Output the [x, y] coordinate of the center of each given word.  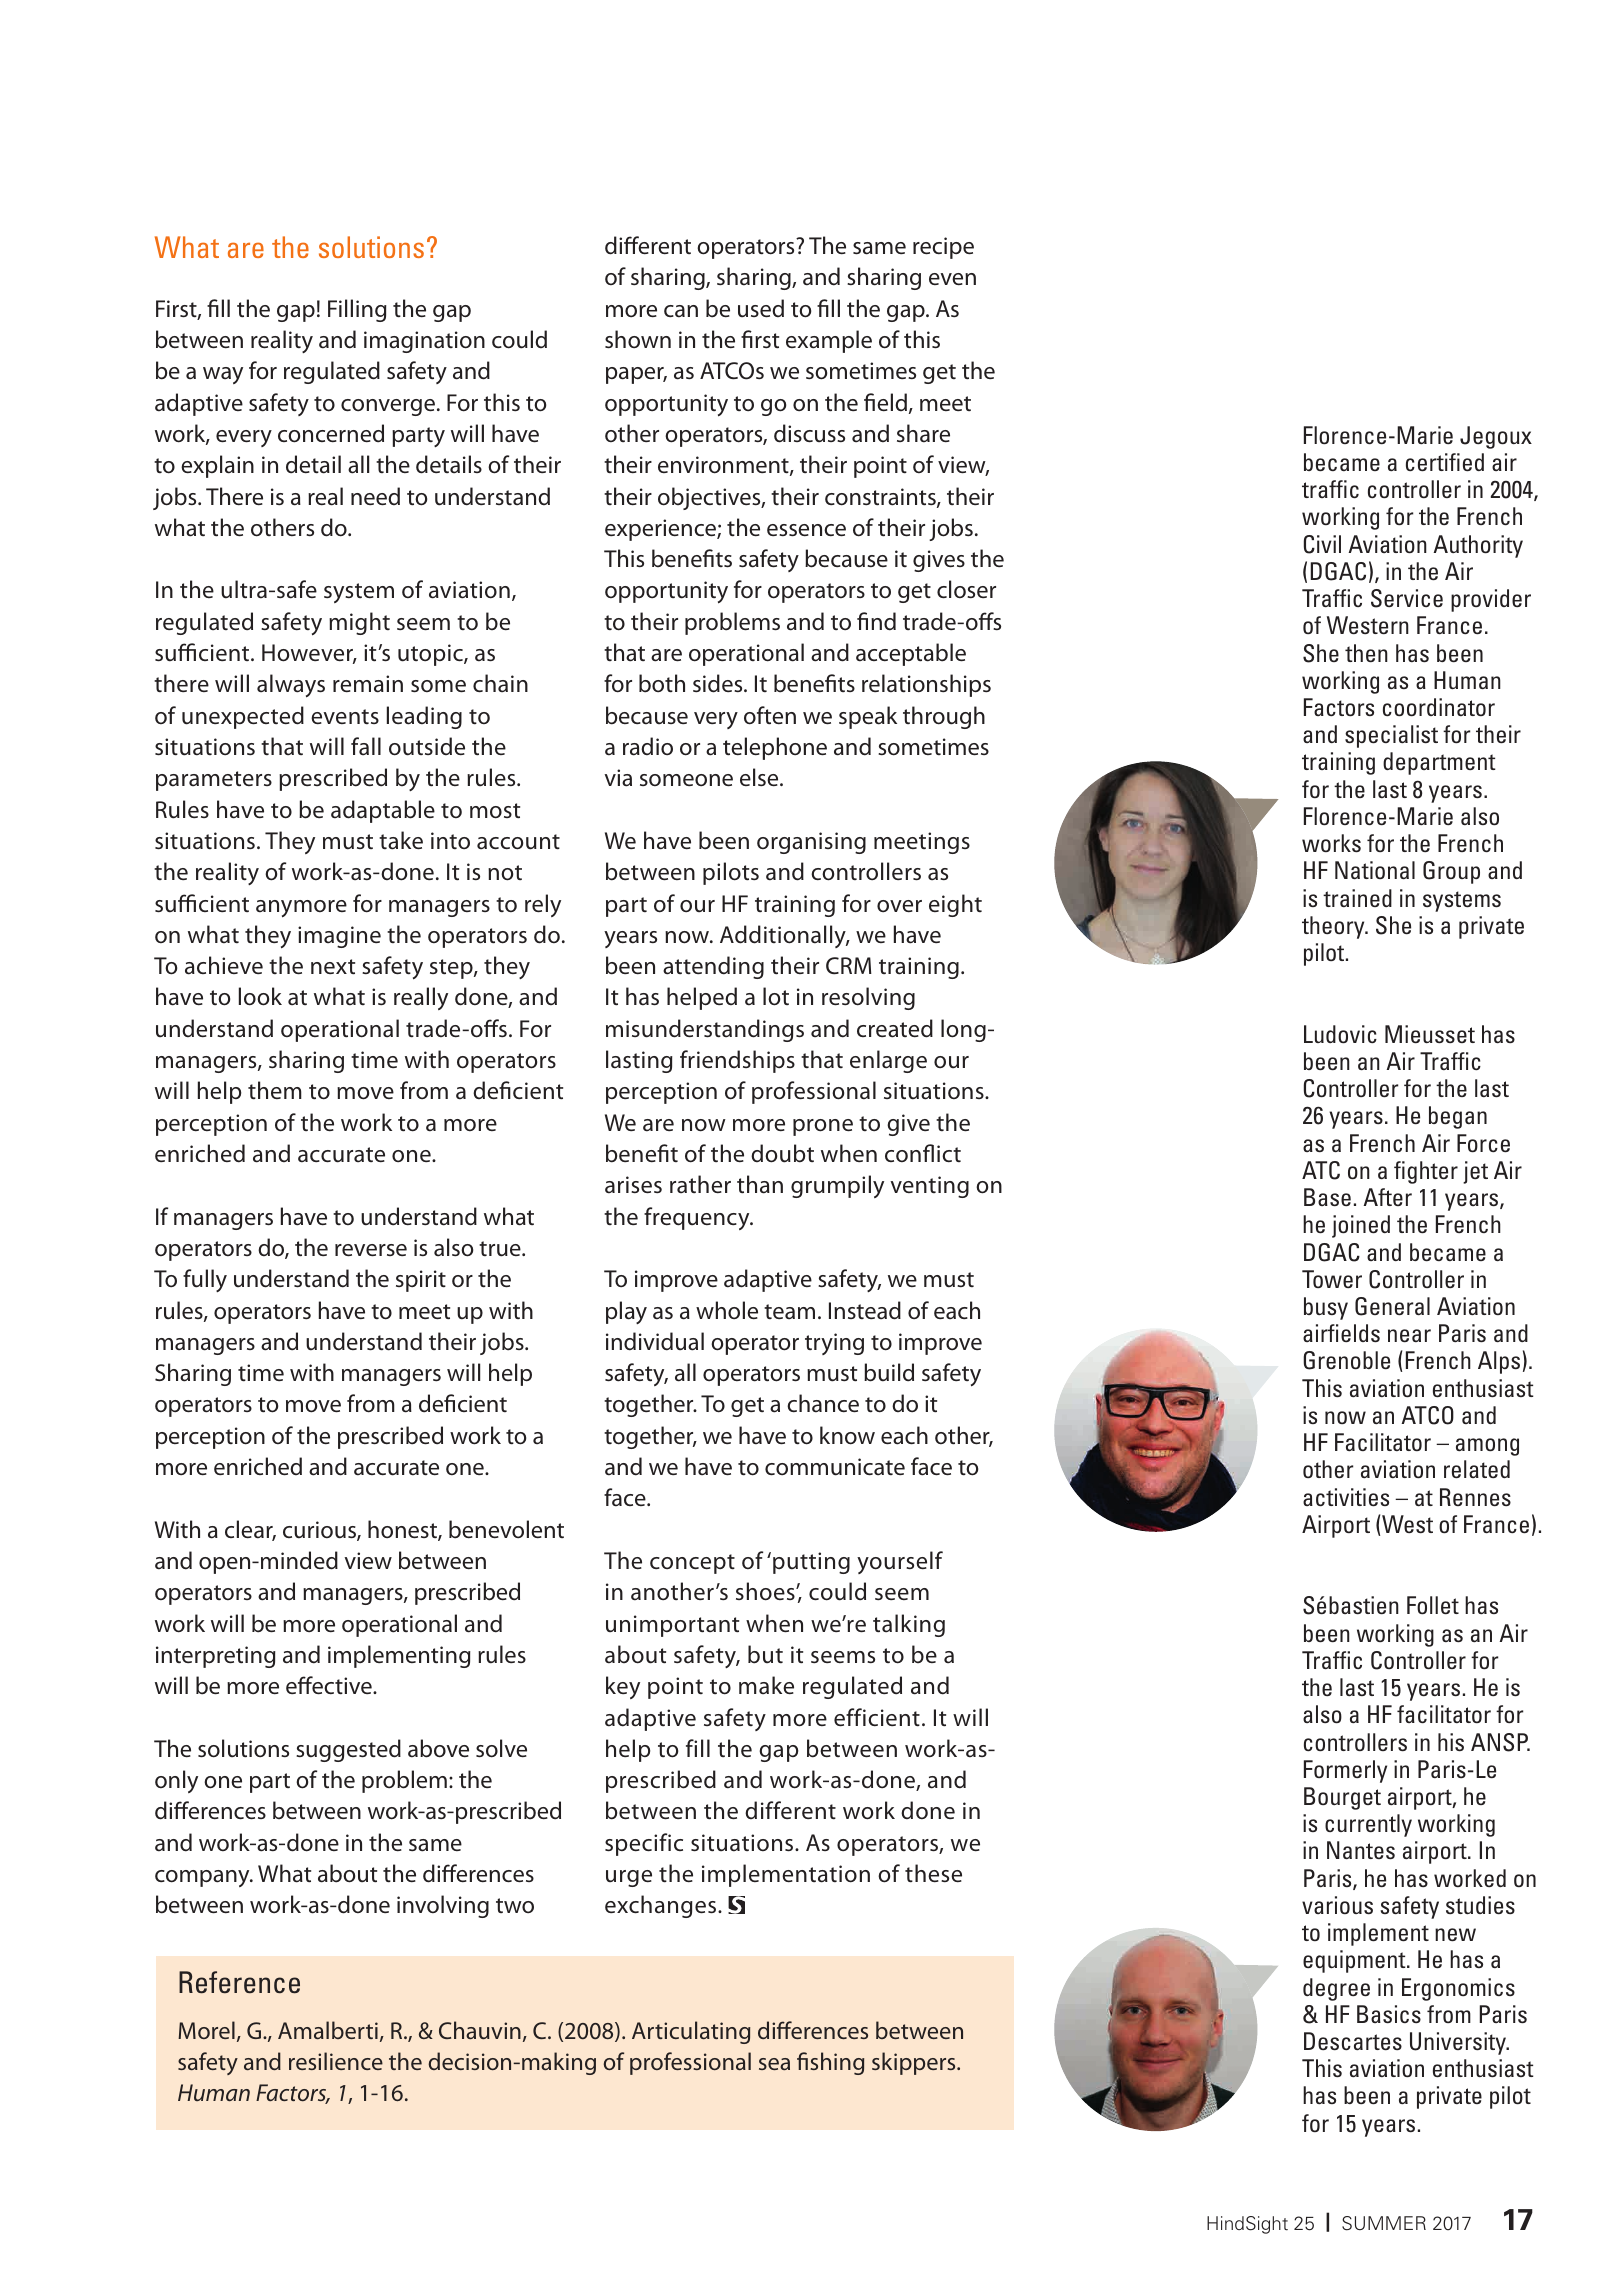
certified [1445, 462]
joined [1361, 1226]
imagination [424, 342]
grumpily [837, 1186]
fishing [830, 2063]
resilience [336, 2061]
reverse [371, 1250]
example [829, 341]
